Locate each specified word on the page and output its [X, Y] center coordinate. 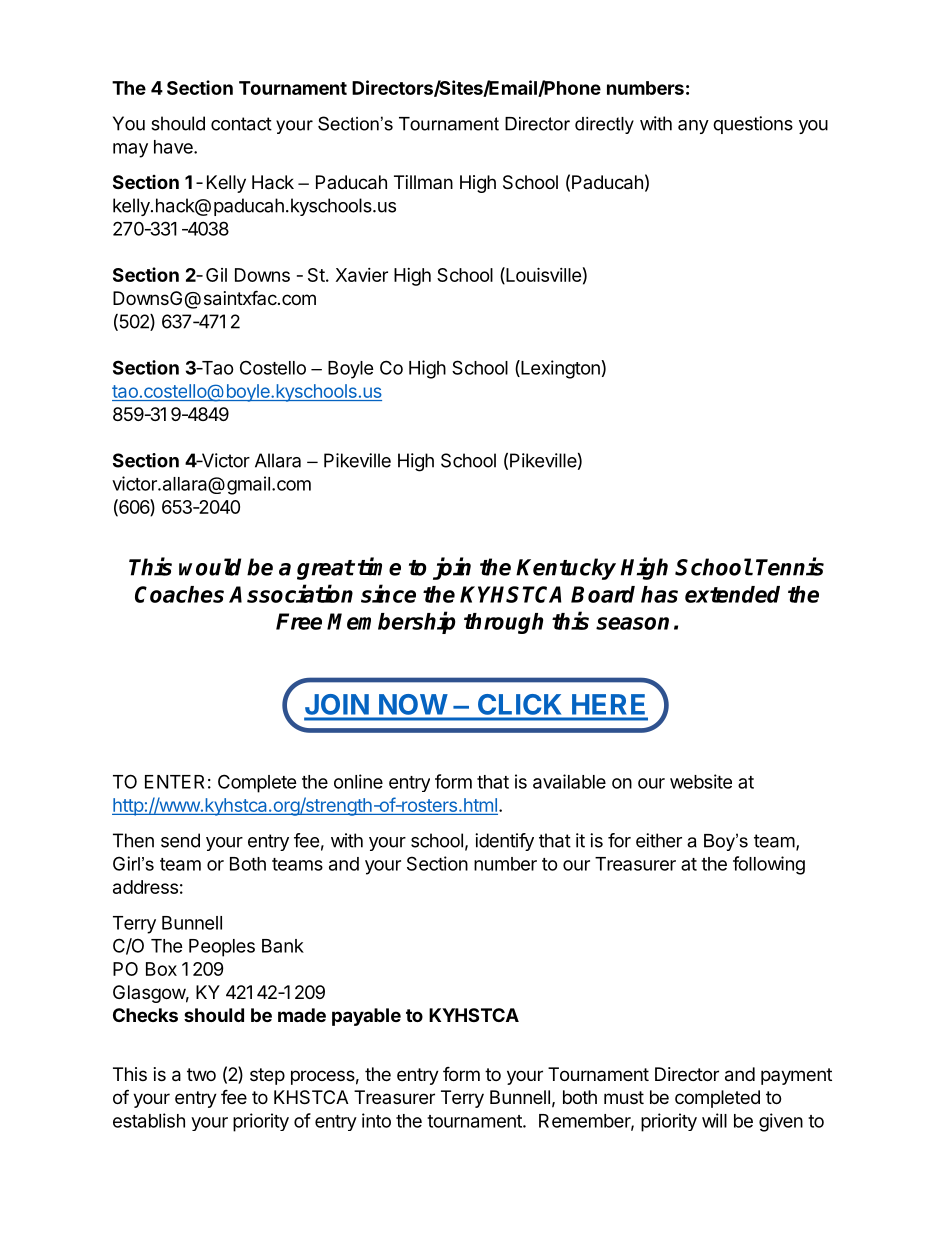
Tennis [790, 566]
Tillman [423, 182]
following [769, 865]
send [180, 840]
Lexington [559, 369]
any [693, 127]
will [714, 1120]
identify [504, 842]
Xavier [362, 275]
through [503, 623]
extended [732, 594]
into [376, 1120]
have [174, 147]
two [201, 1074]
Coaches [179, 594]
